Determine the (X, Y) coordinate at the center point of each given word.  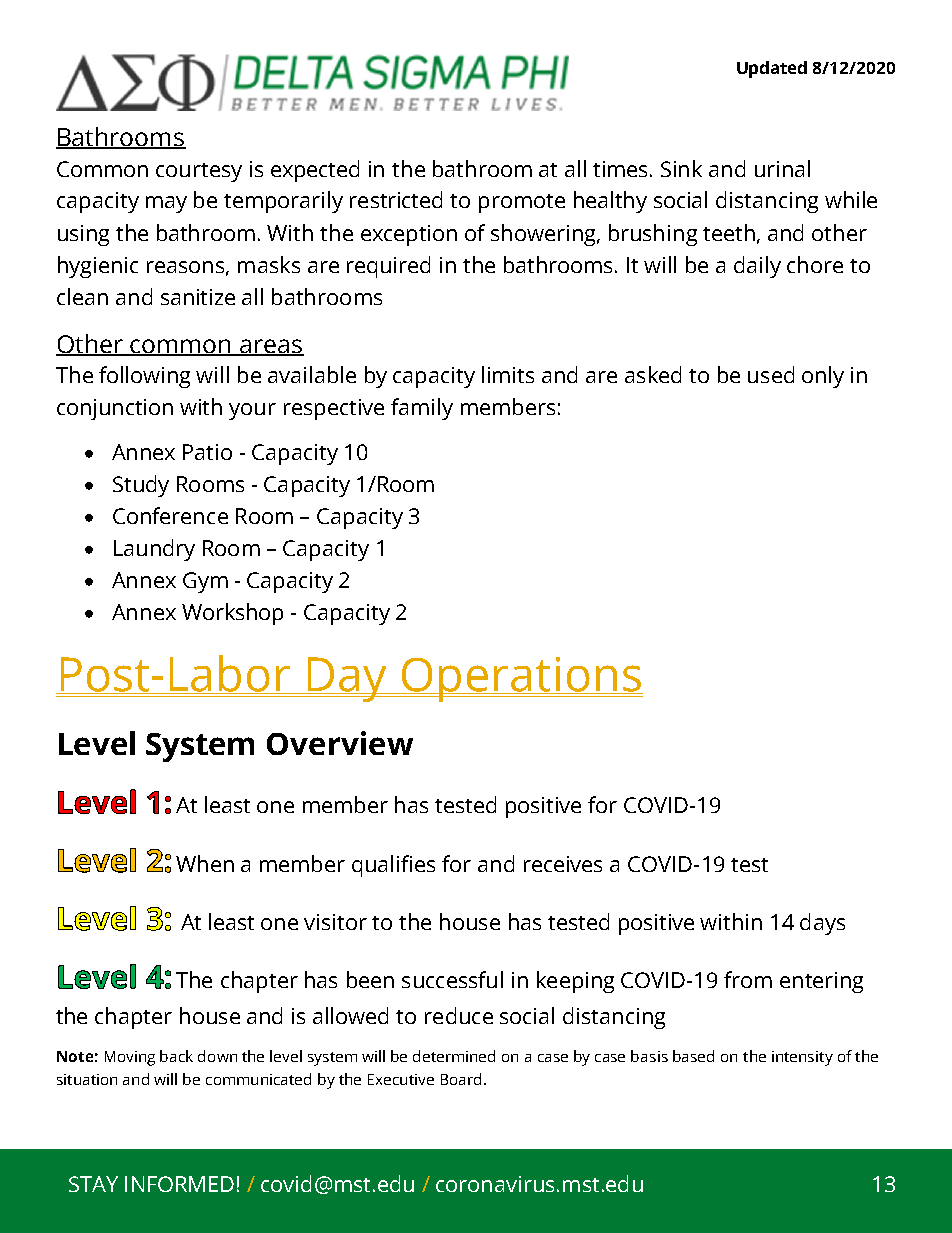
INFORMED (179, 1184)
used (771, 374)
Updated (772, 69)
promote (522, 203)
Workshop (232, 614)
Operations (521, 679)
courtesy (199, 172)
